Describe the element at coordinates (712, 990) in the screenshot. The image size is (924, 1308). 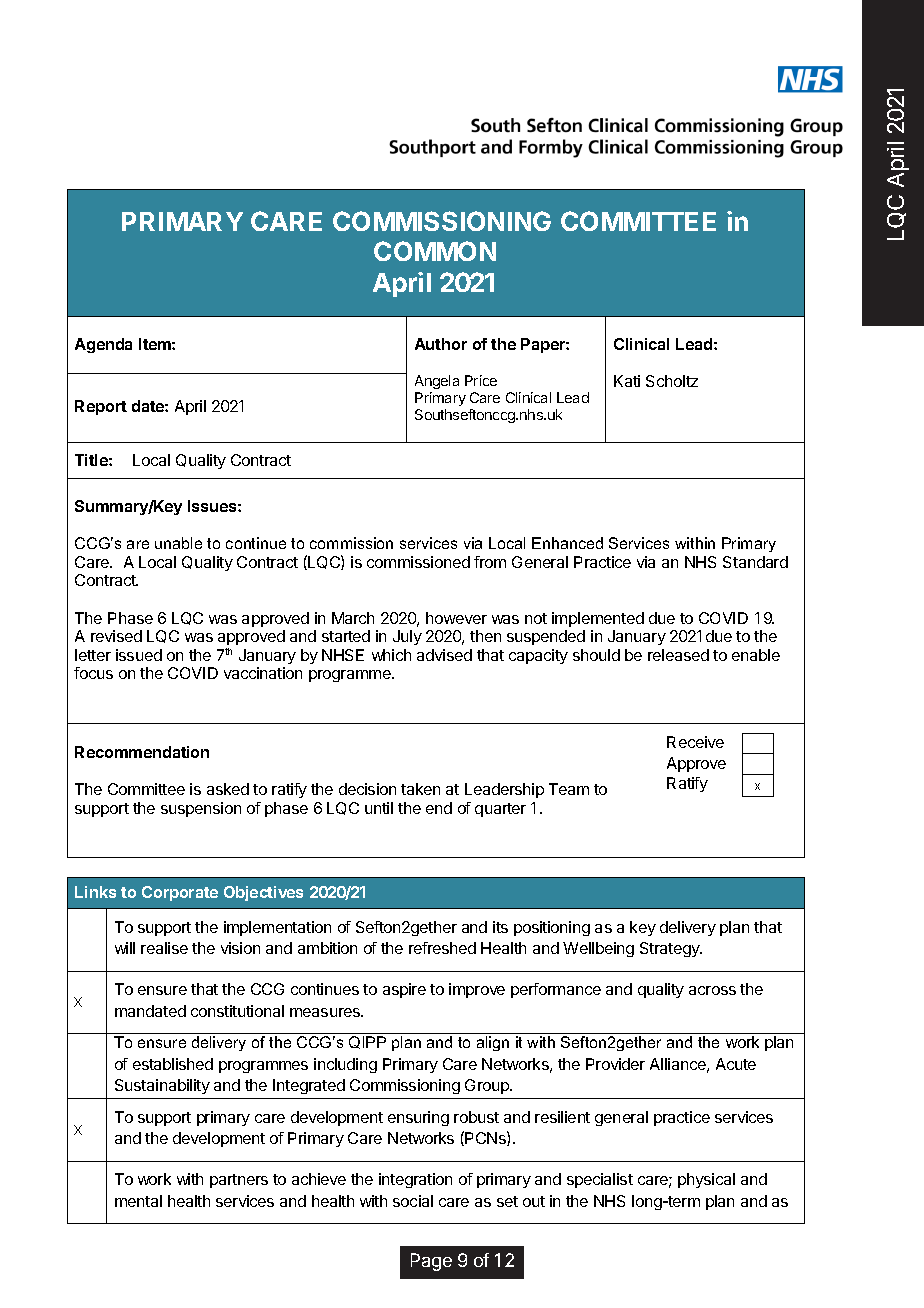
I see `across` at that location.
